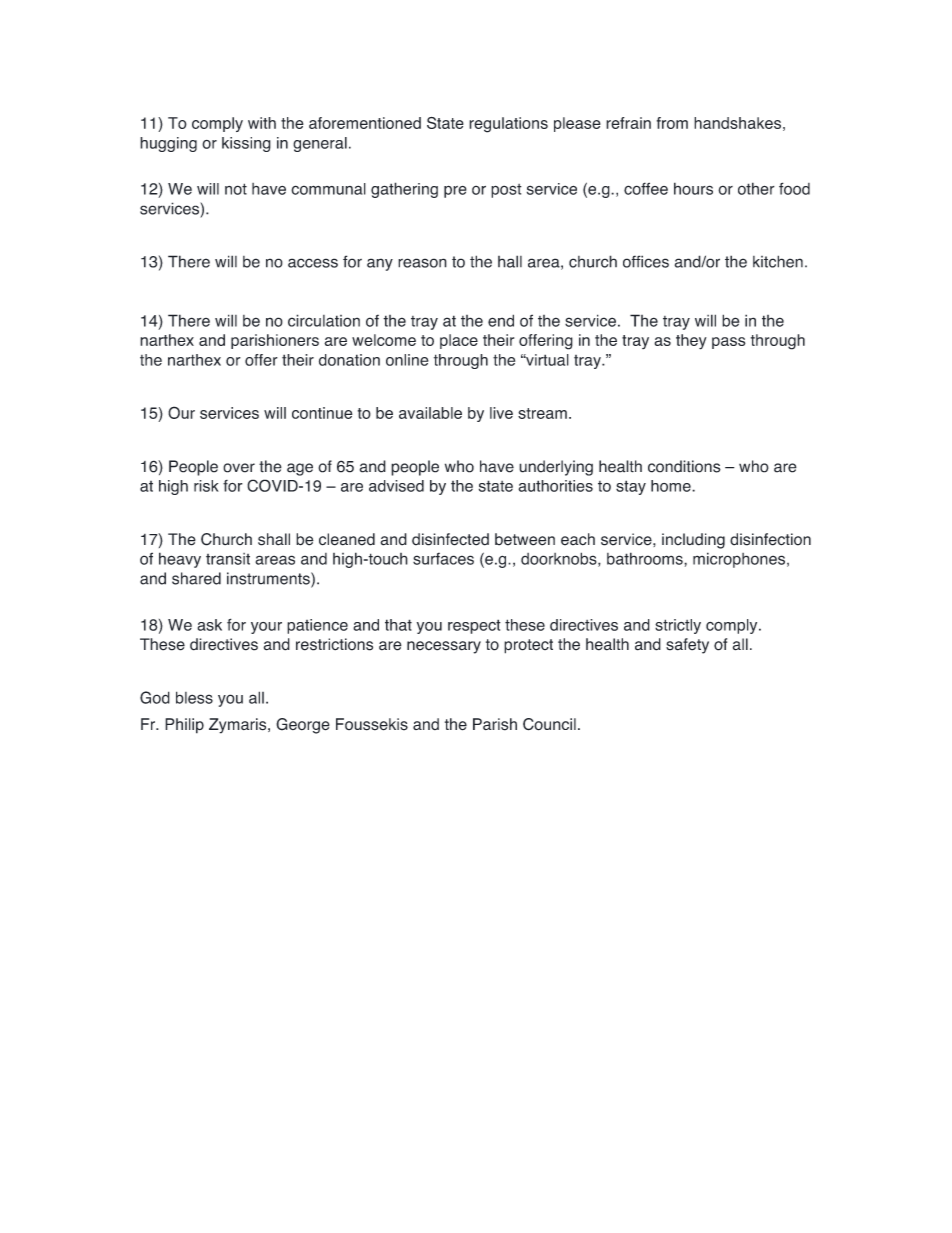 The image size is (952, 1233). Describe the element at coordinates (737, 123) in the page. I see `handshakes` at that location.
